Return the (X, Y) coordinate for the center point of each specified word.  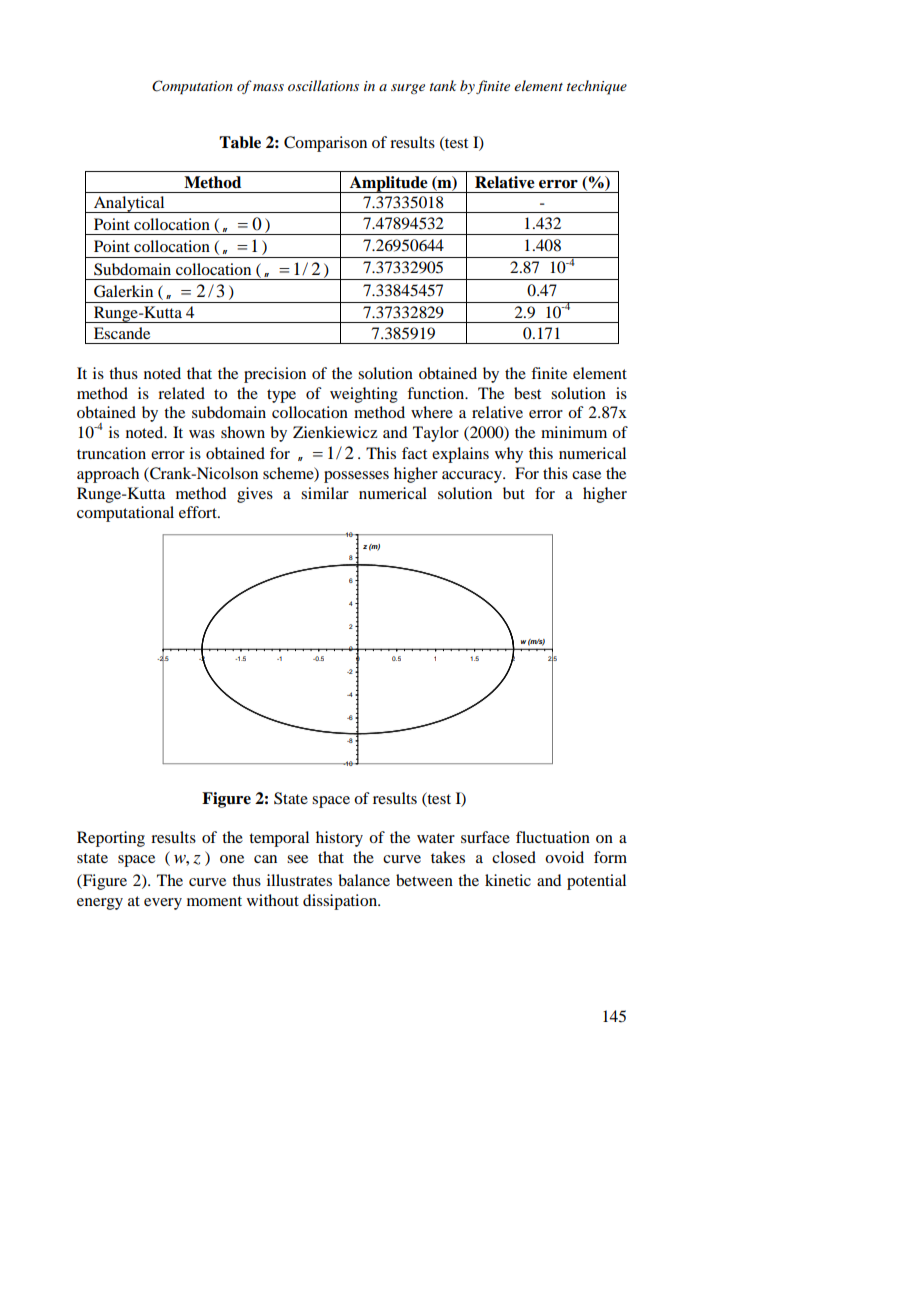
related (181, 393)
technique (597, 87)
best (527, 393)
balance (364, 880)
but (514, 493)
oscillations (323, 85)
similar (325, 493)
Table (240, 142)
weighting (364, 395)
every (163, 904)
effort (199, 512)
